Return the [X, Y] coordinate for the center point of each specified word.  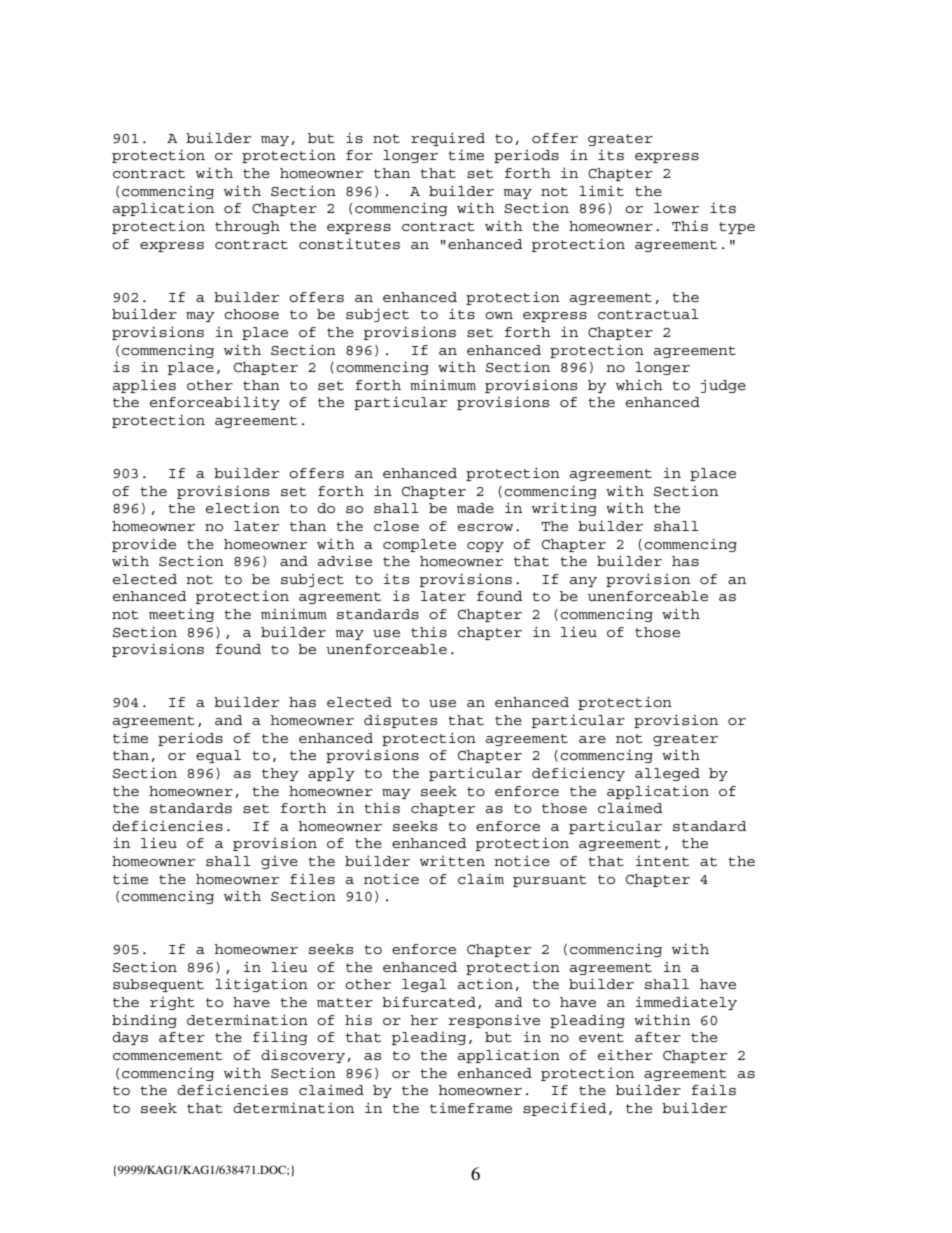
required [448, 139]
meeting [181, 615]
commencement [168, 1055]
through [247, 227]
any [583, 582]
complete [419, 545]
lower [676, 208]
